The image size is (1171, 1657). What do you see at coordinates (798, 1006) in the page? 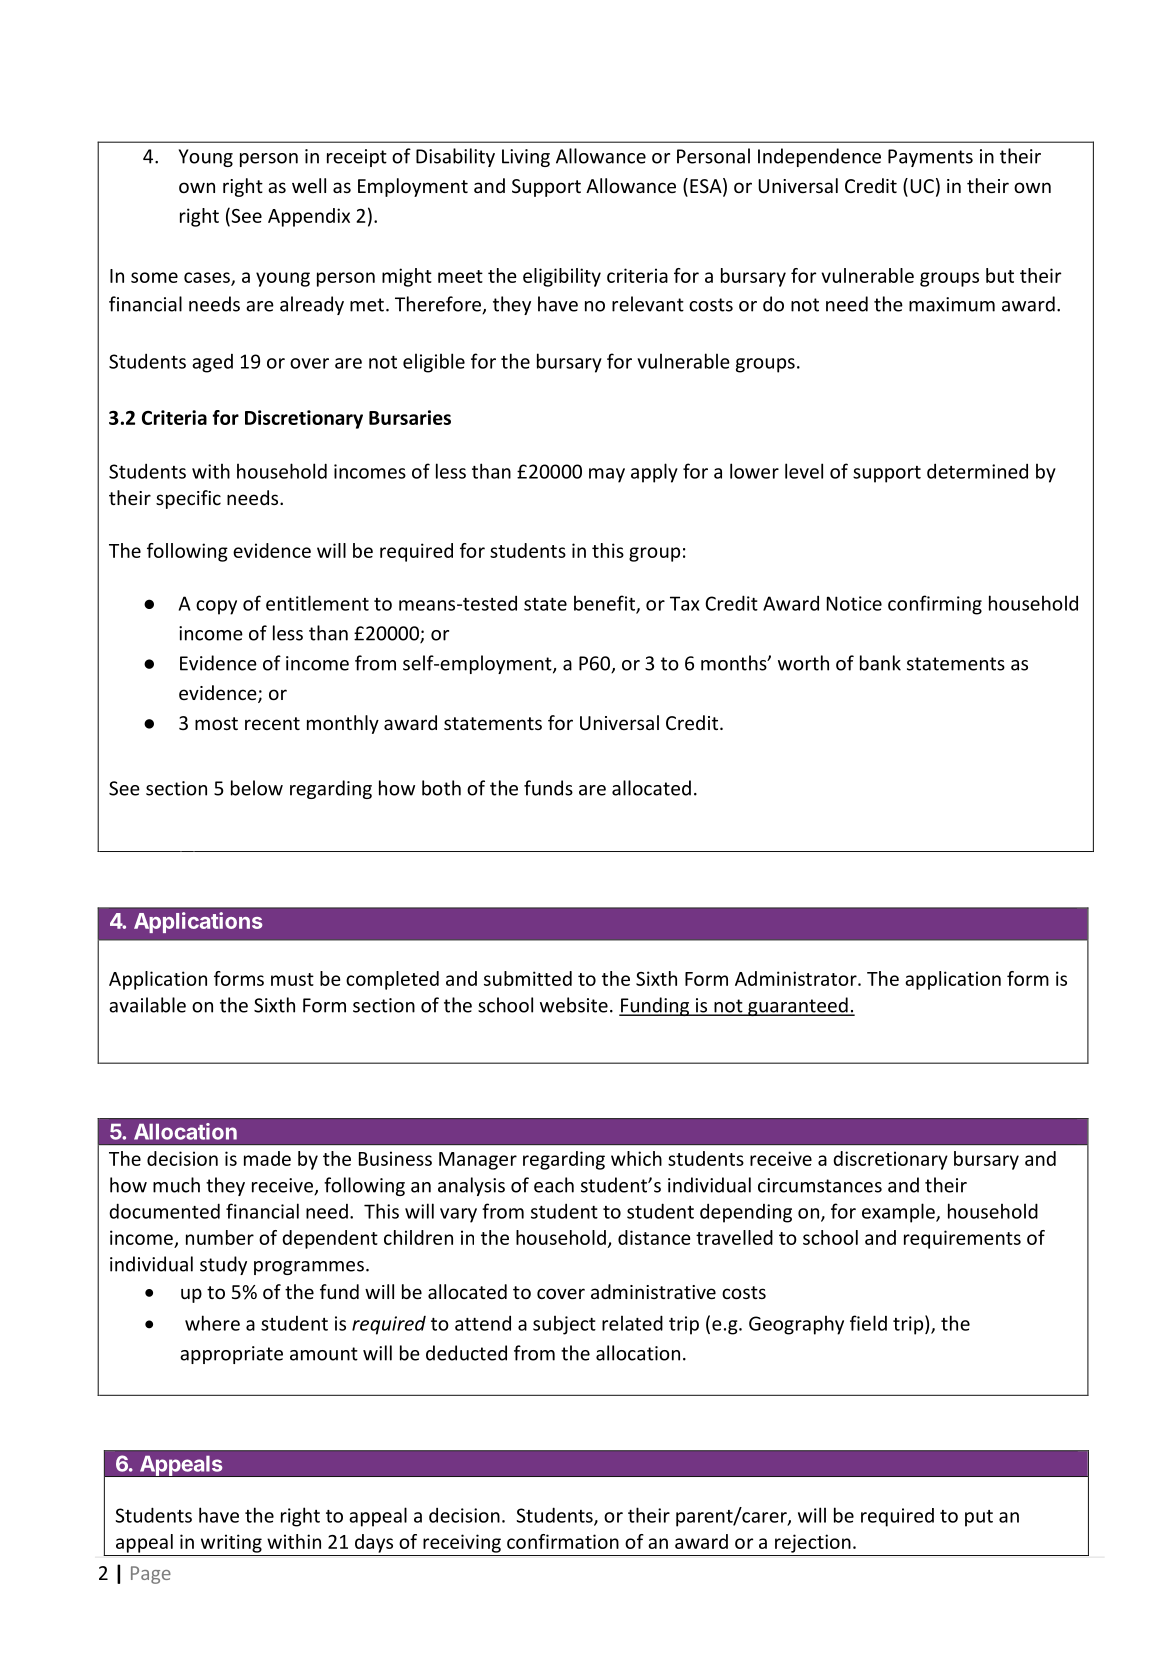
I see `guaranteed` at bounding box center [798, 1006].
